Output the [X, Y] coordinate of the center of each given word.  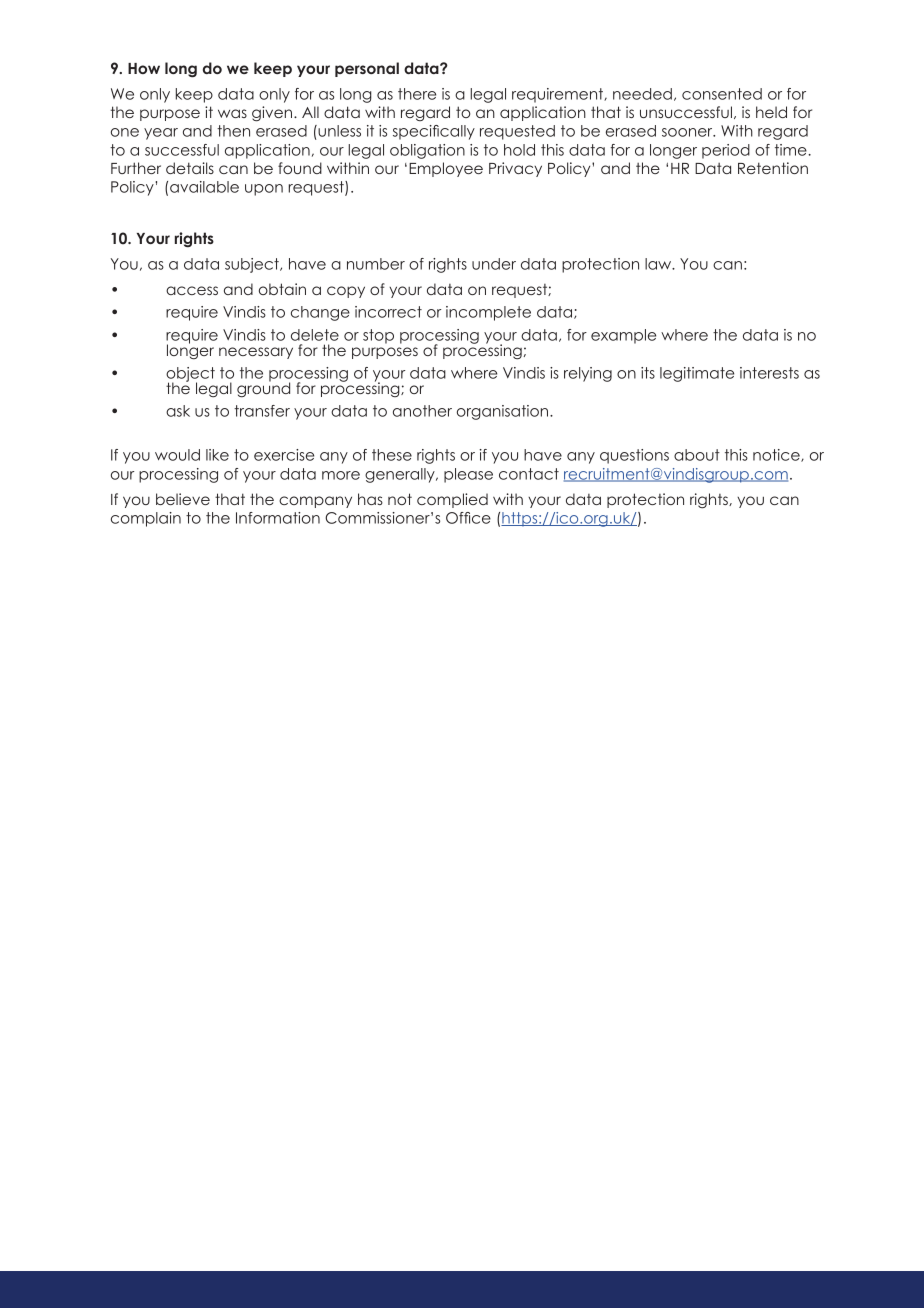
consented [722, 94]
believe [183, 499]
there [417, 94]
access [192, 290]
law [659, 264]
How [144, 68]
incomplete [488, 313]
